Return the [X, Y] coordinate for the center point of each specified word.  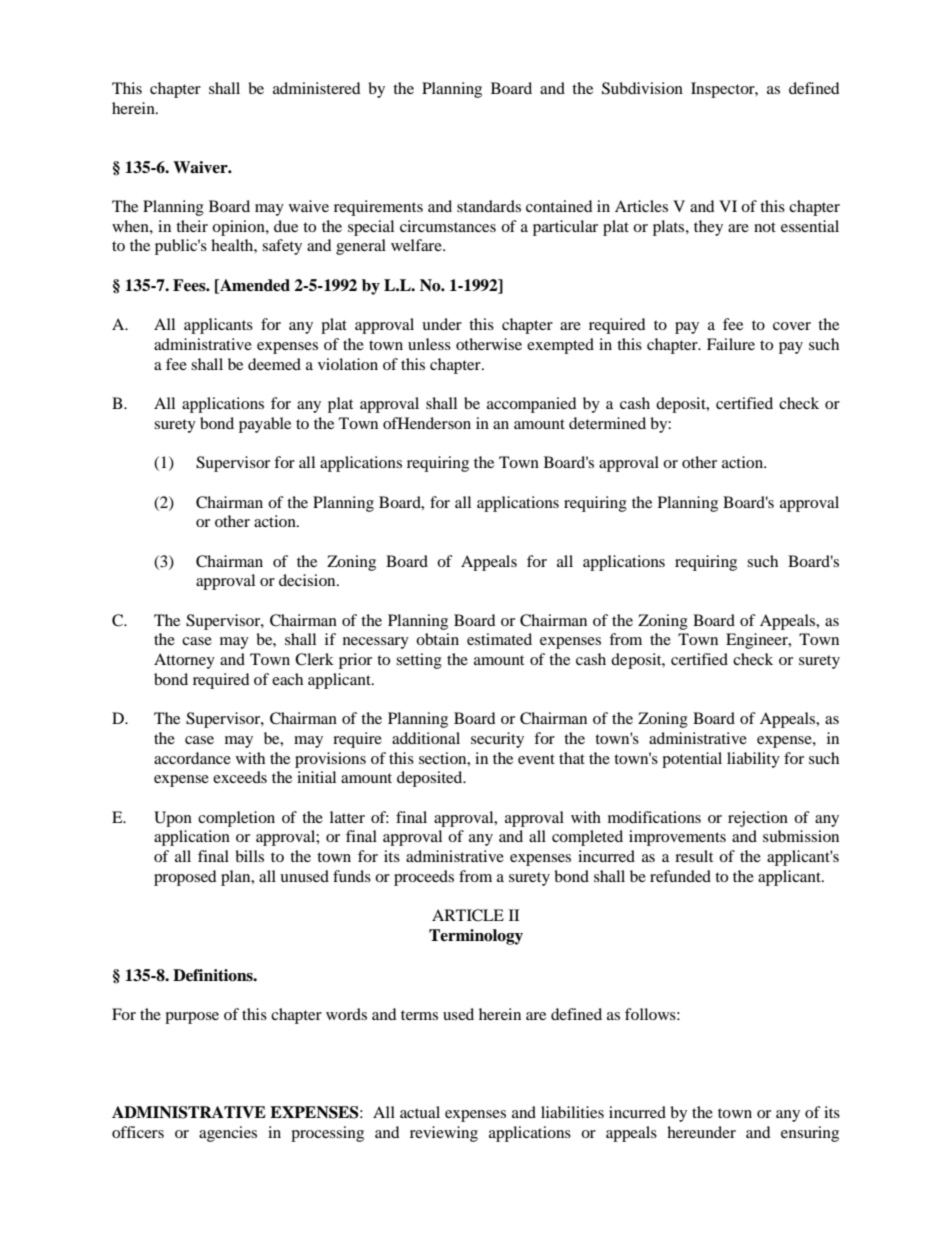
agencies [228, 1134]
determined [607, 423]
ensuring [810, 1134]
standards [489, 206]
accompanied [532, 405]
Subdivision [642, 88]
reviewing [444, 1134]
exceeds [240, 777]
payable [265, 425]
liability [753, 760]
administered [317, 88]
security [497, 740]
